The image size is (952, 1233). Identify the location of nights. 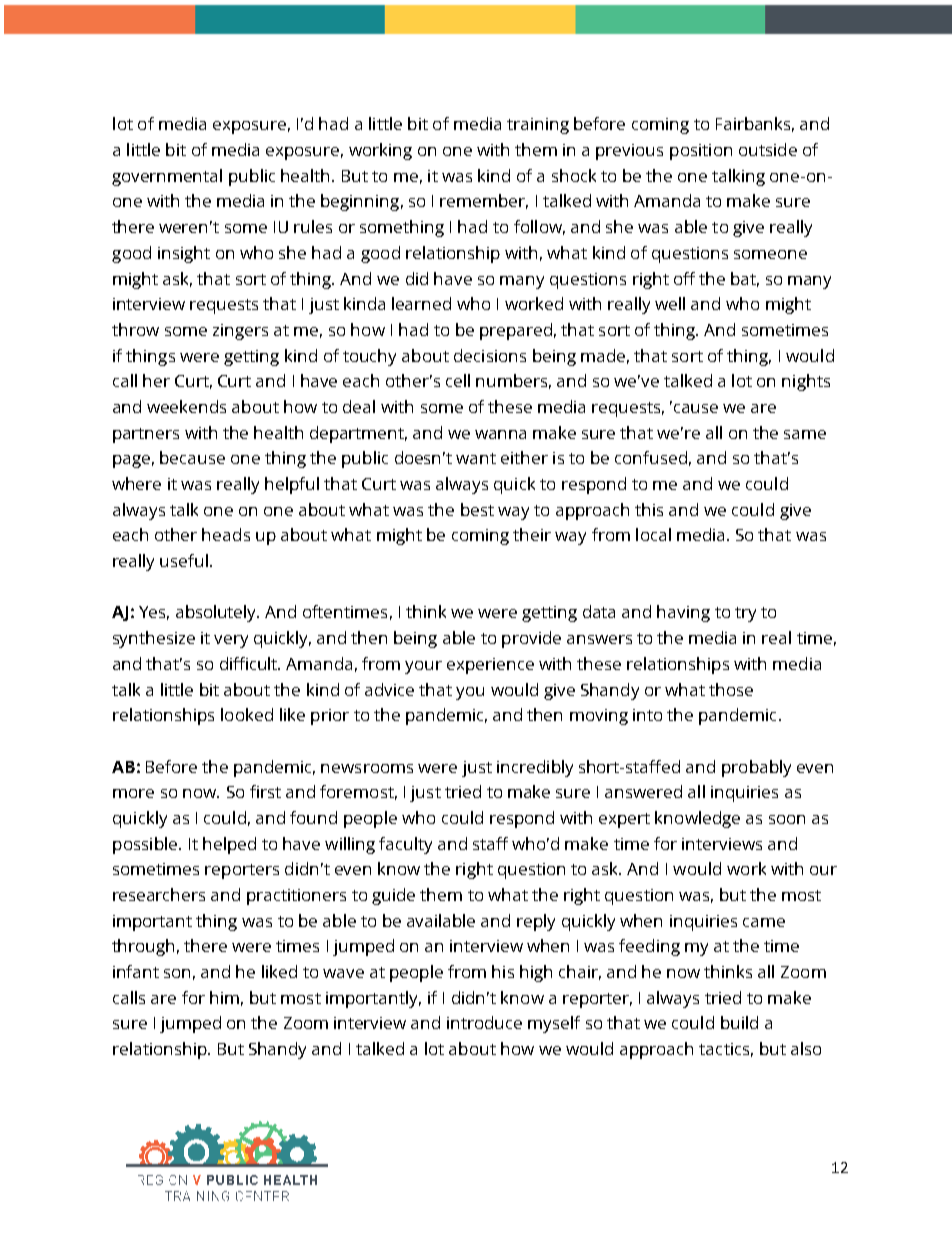
(806, 382).
